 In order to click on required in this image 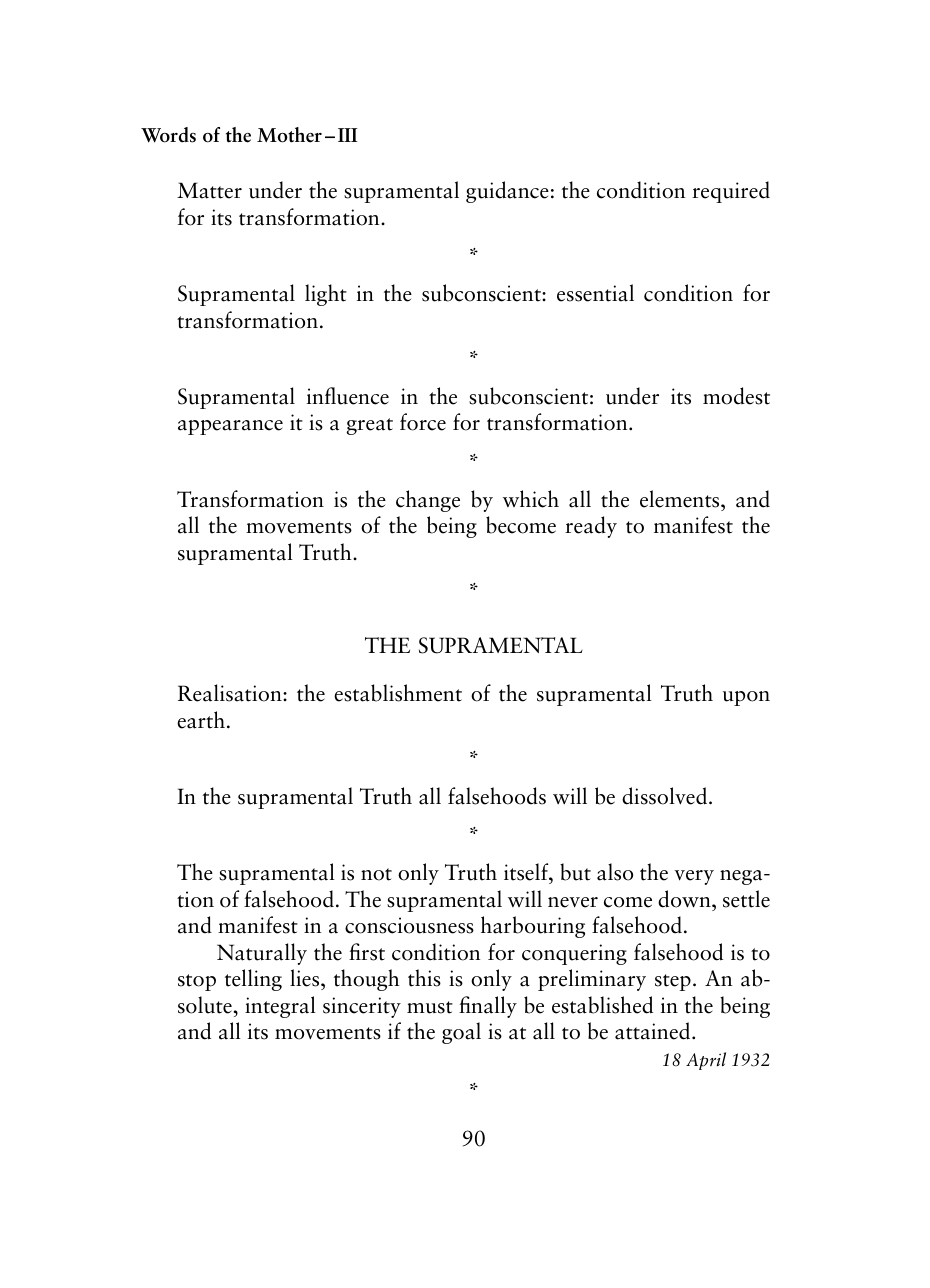, I will do `click(731, 192)`.
